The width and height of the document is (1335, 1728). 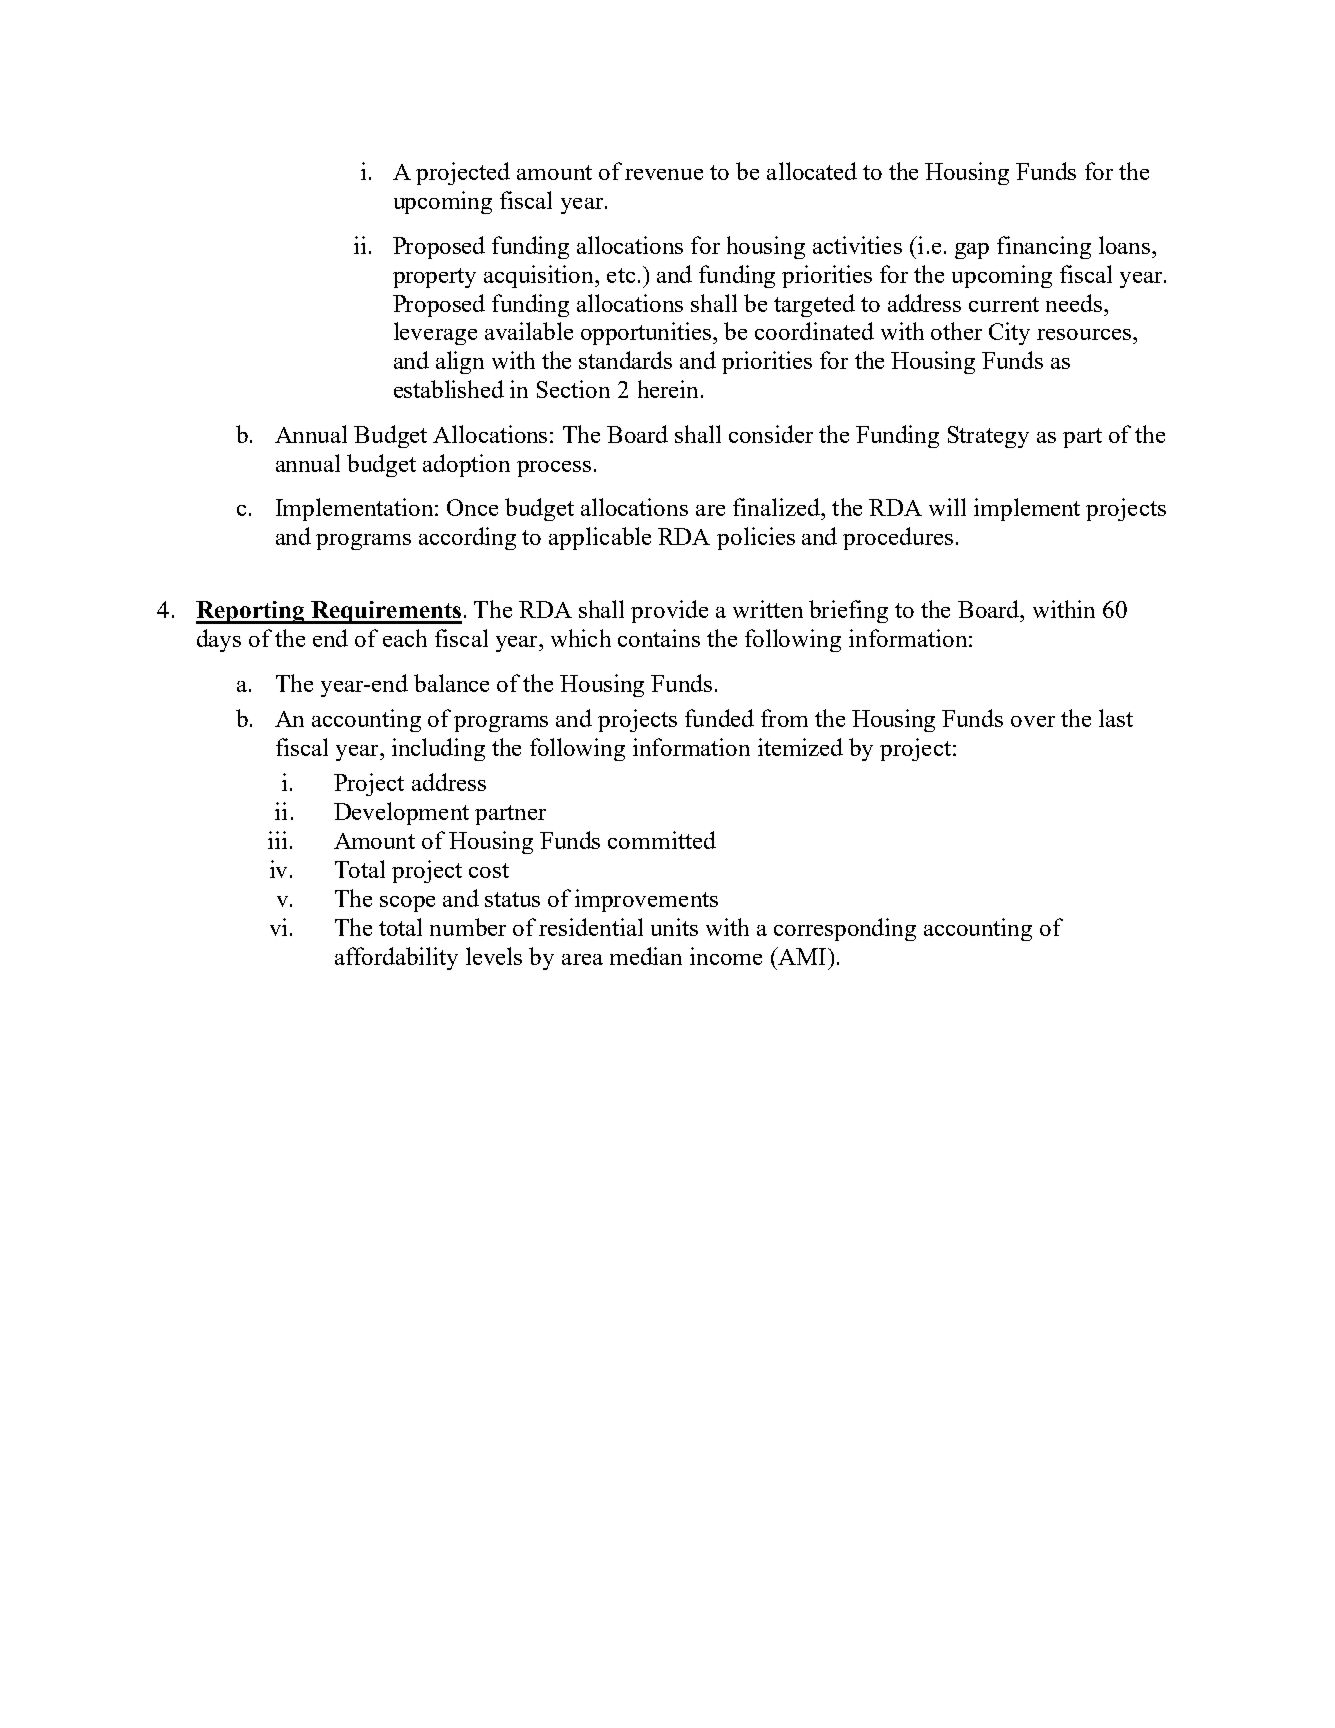 What do you see at coordinates (405, 638) in the document?
I see `each` at bounding box center [405, 638].
